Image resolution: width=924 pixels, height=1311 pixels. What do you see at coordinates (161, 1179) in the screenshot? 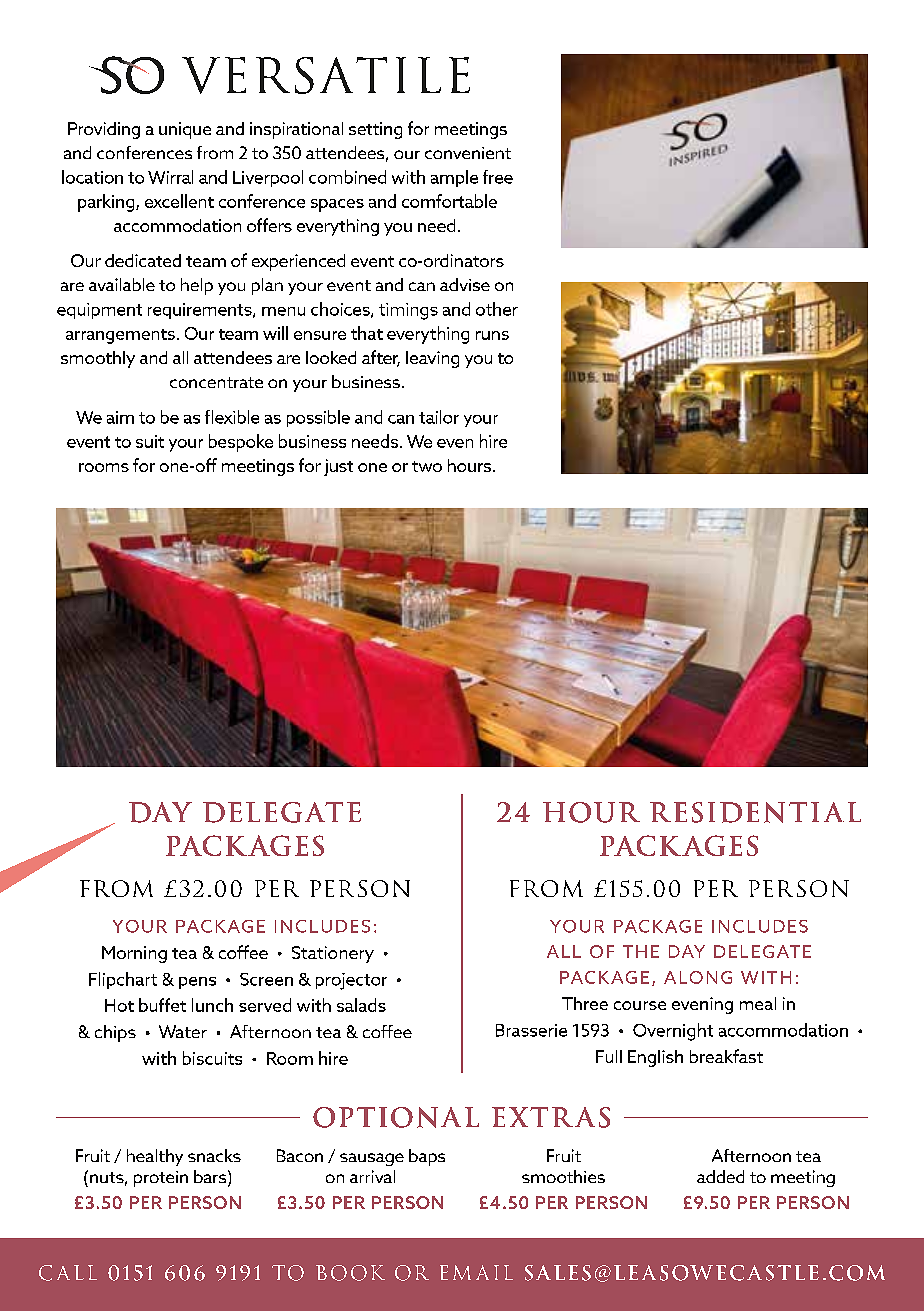
I see `protein` at bounding box center [161, 1179].
